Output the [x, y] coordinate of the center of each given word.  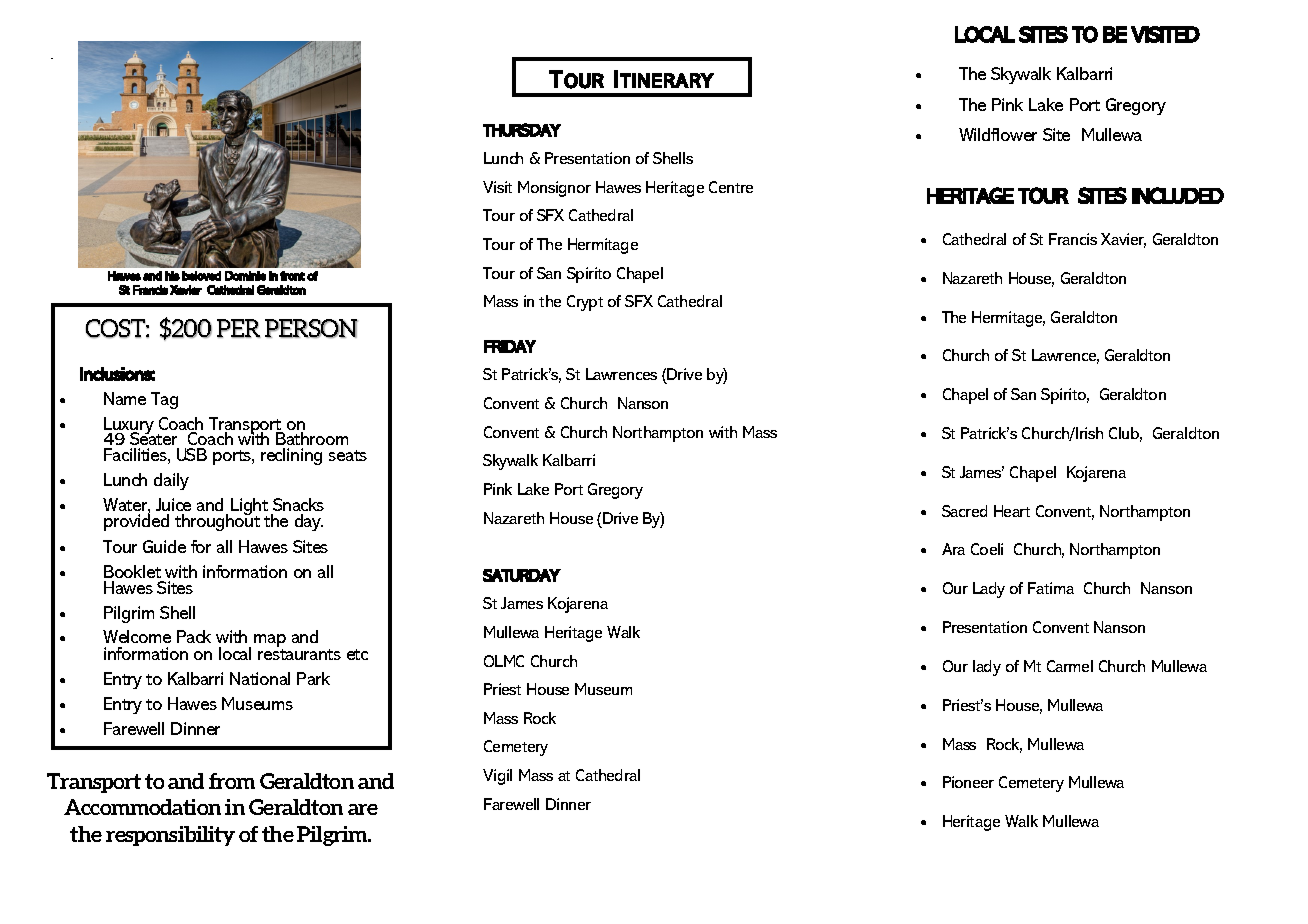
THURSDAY [522, 130]
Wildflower [998, 134]
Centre [731, 187]
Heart [1012, 511]
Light [249, 508]
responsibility [170, 836]
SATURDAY [522, 575]
